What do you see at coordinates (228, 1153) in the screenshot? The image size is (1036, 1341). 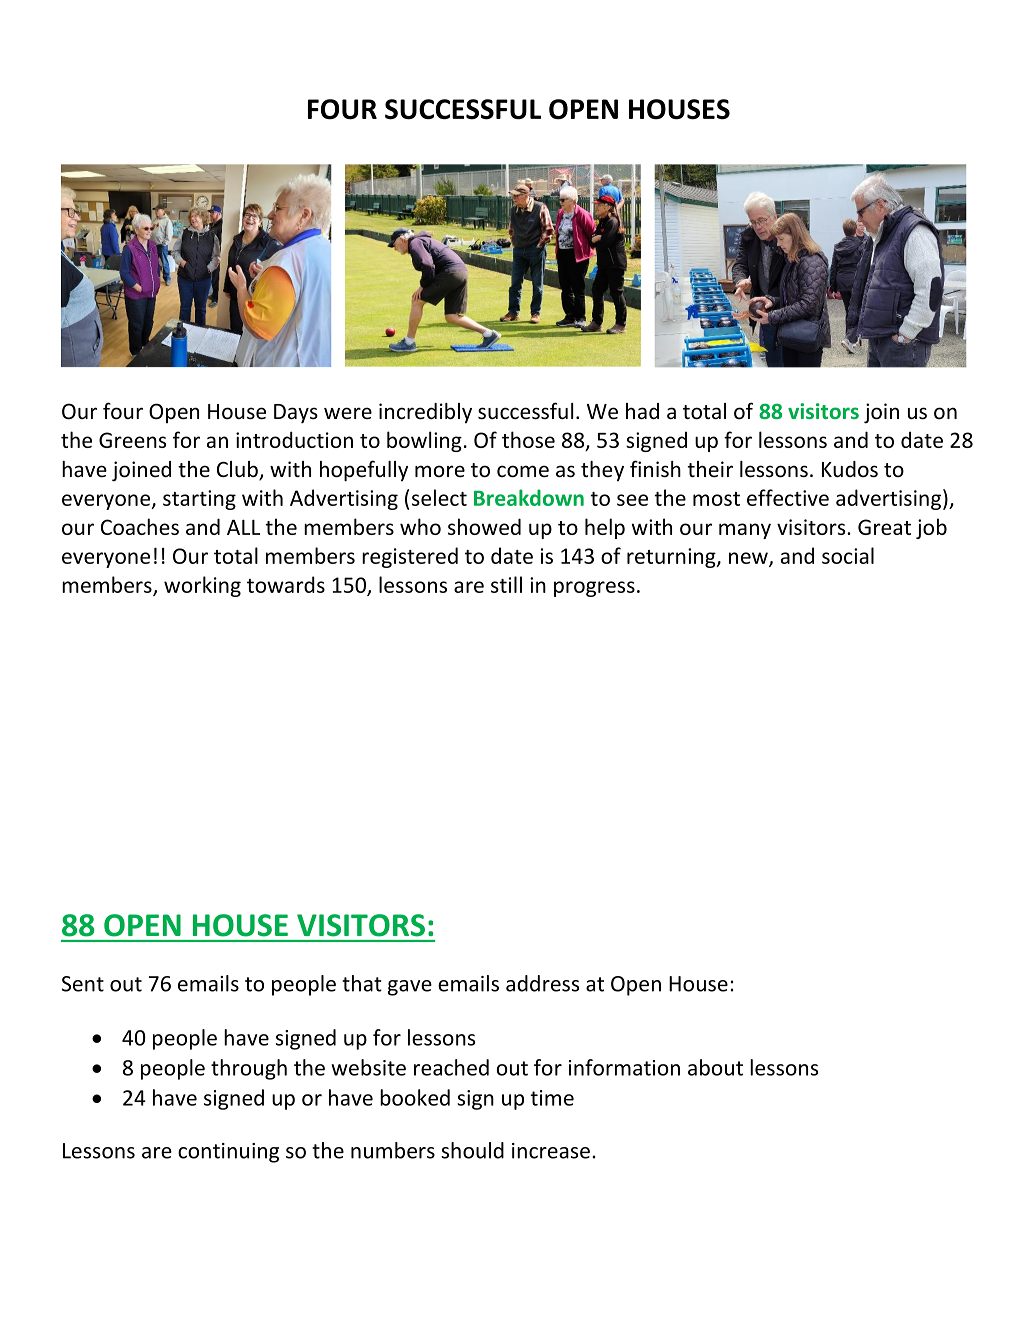 I see `continuing` at bounding box center [228, 1153].
